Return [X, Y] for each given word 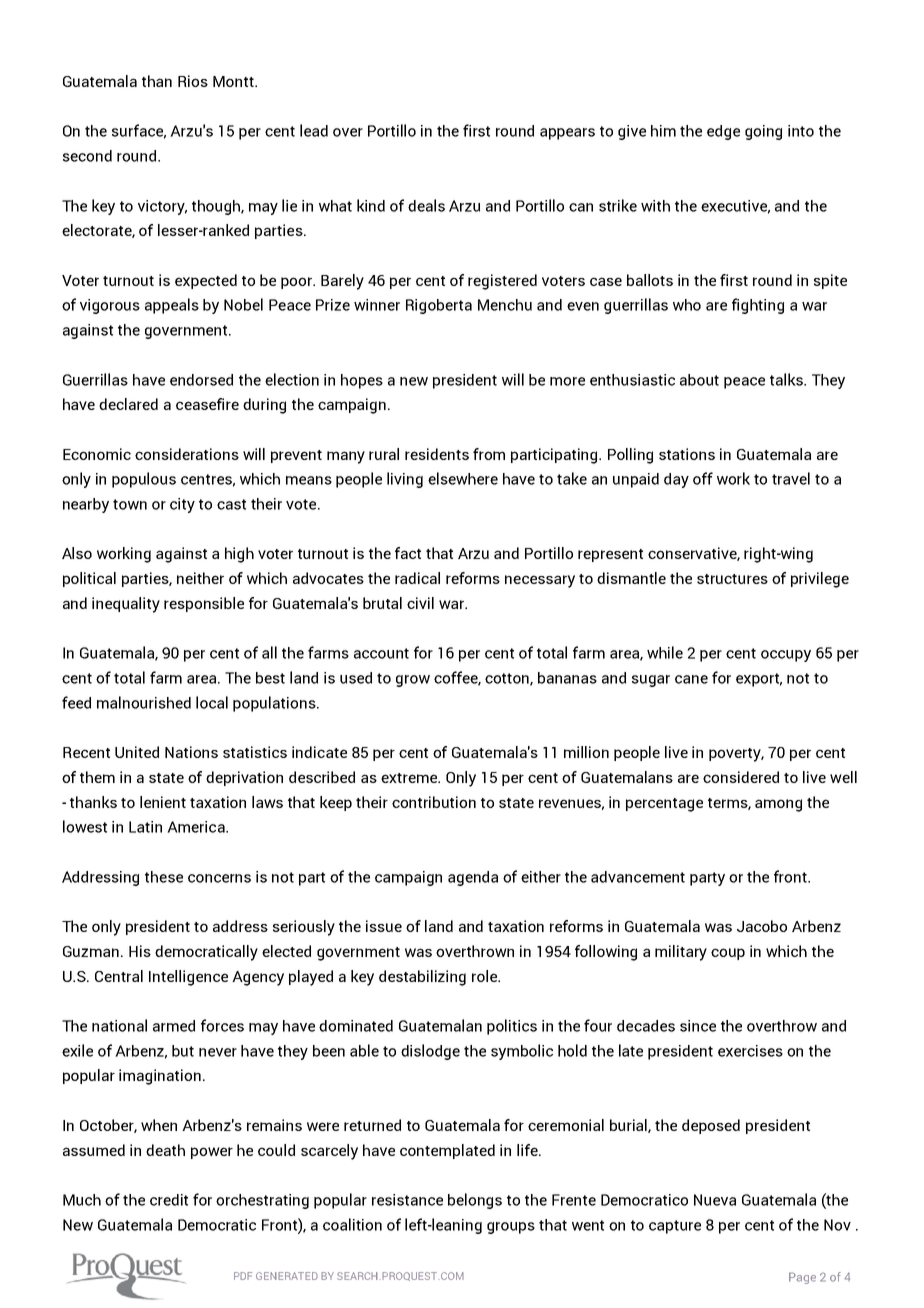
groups [511, 1228]
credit [169, 1200]
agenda [473, 878]
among [778, 805]
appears [567, 134]
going [763, 132]
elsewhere [463, 478]
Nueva [715, 1200]
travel [791, 478]
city [182, 505]
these [164, 877]
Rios [193, 81]
